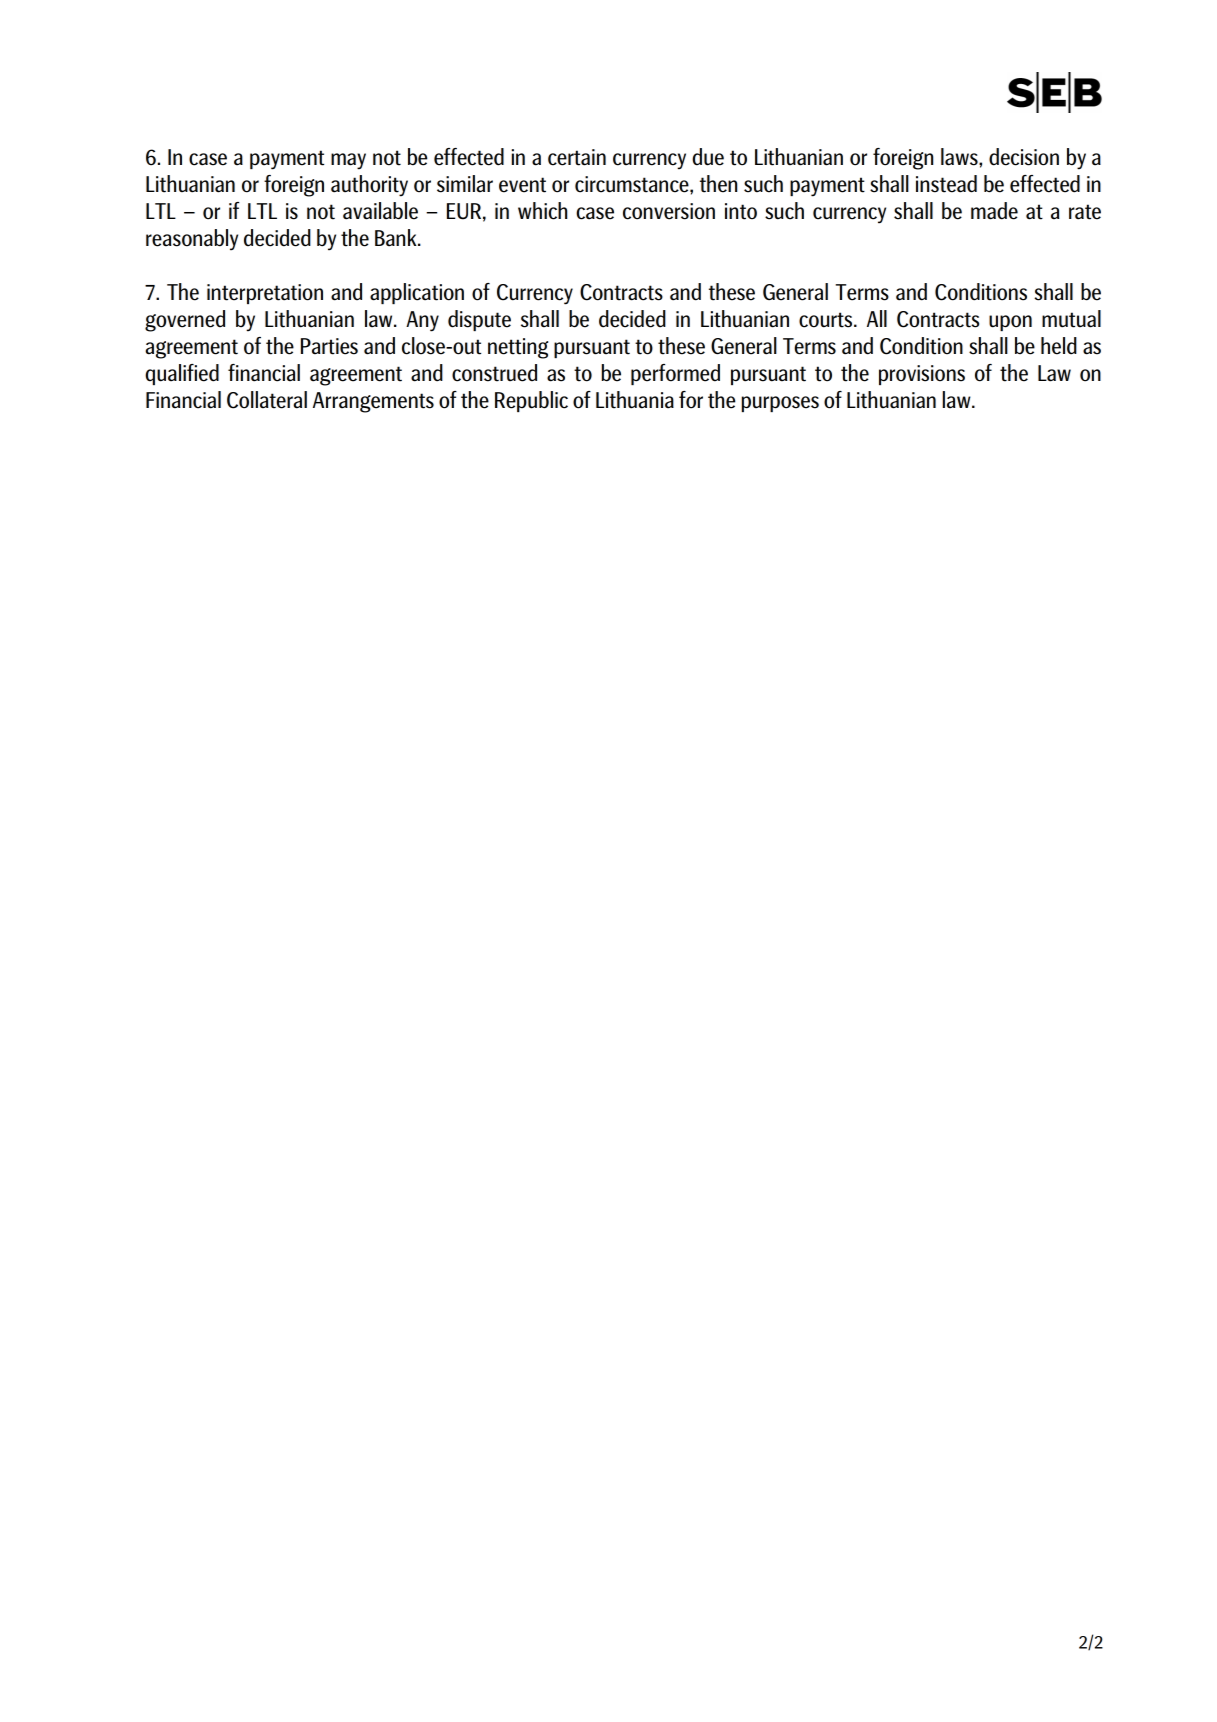  I want to click on available, so click(380, 211).
